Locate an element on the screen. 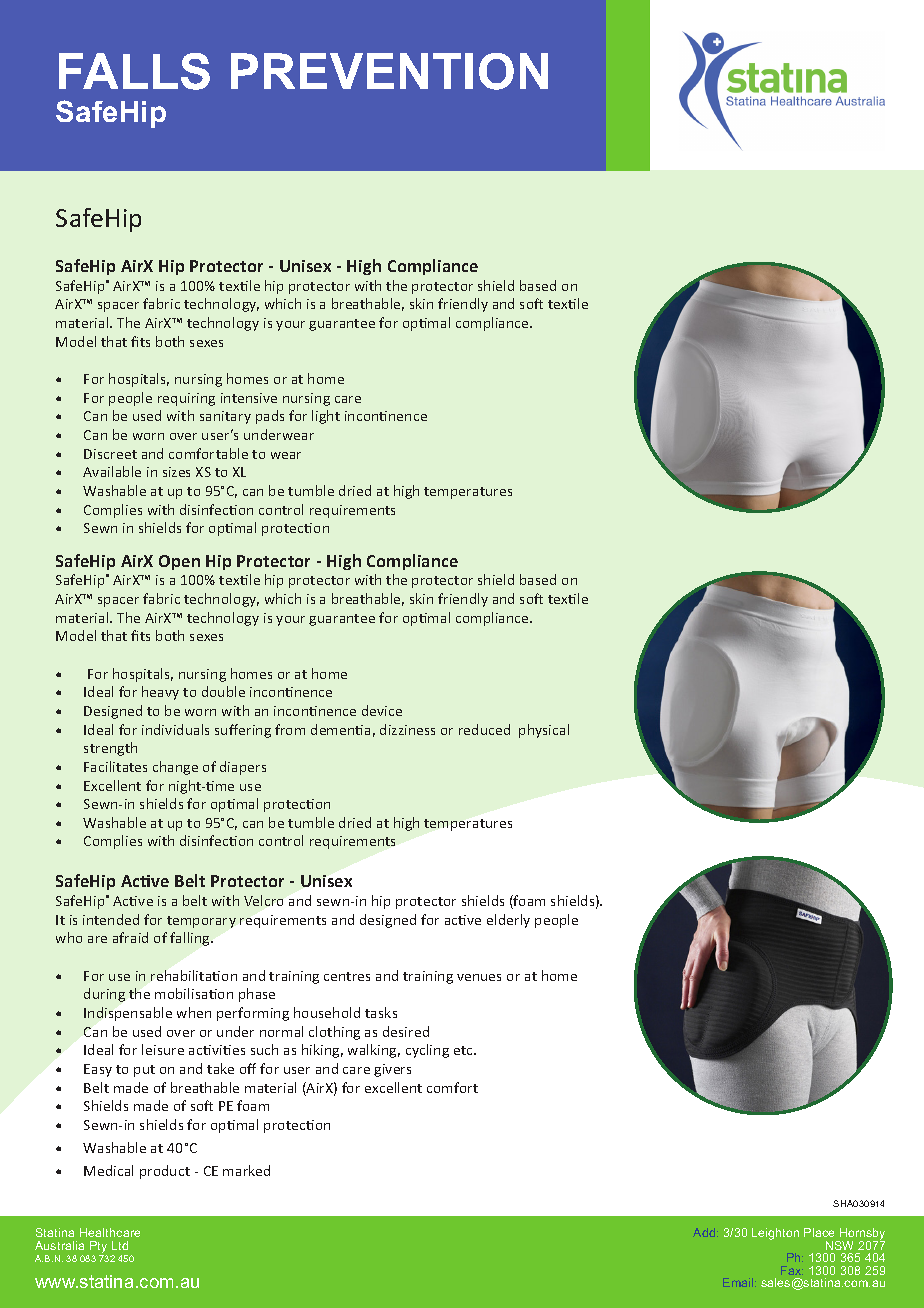  FALLS is located at coordinates (134, 71).
